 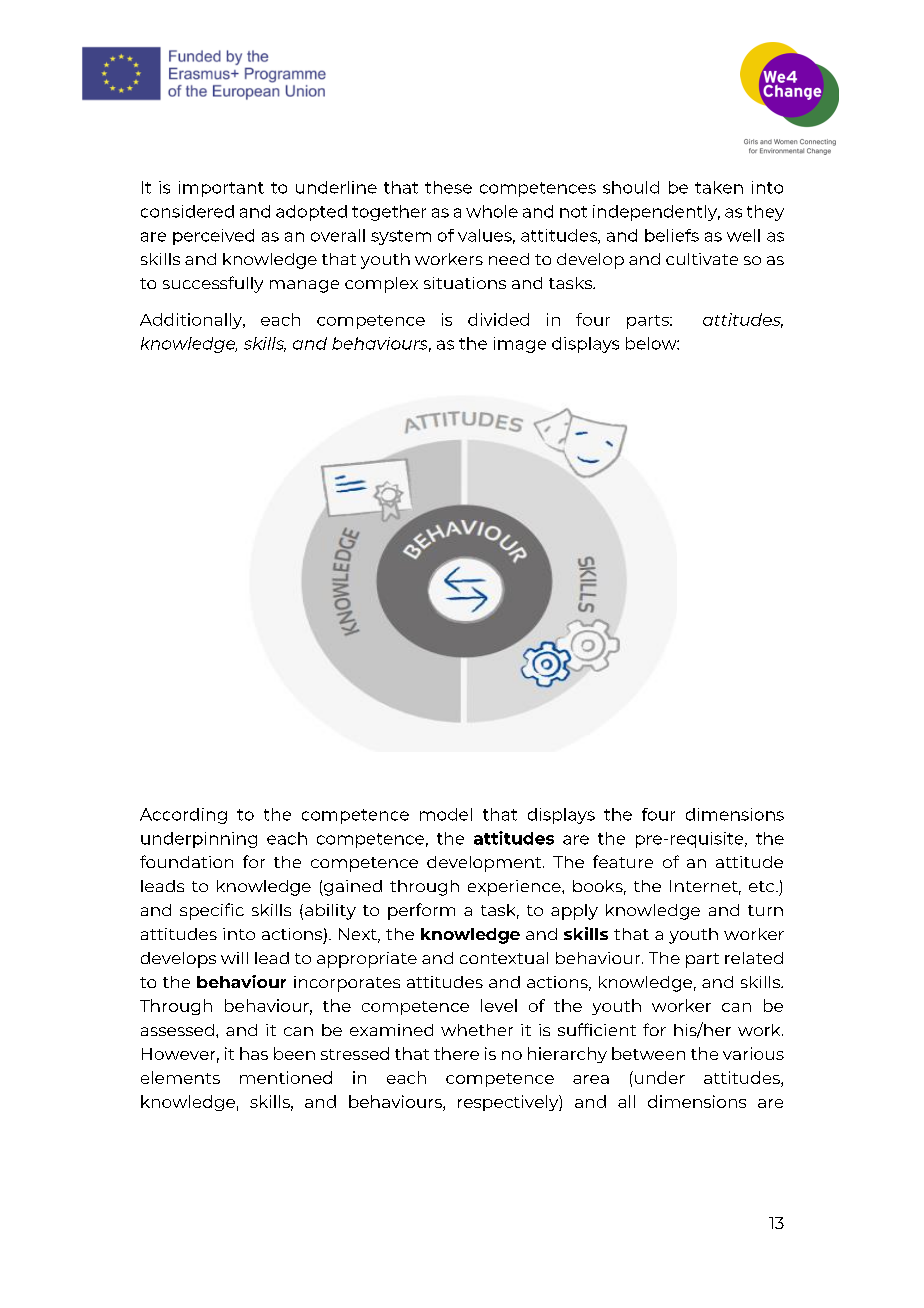 I want to click on has, so click(x=254, y=1053).
